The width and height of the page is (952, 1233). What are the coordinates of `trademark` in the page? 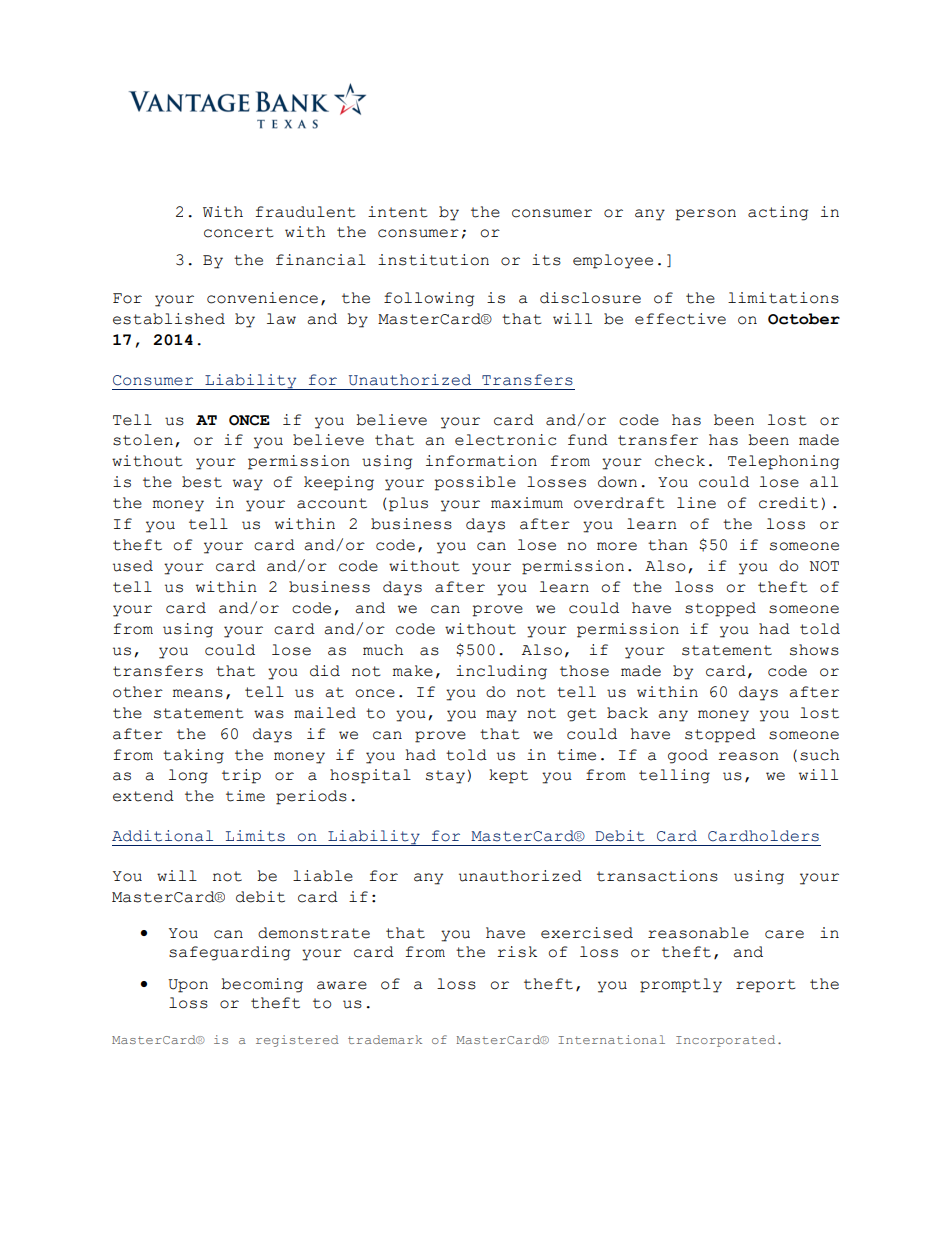 It's located at (385, 1039).
